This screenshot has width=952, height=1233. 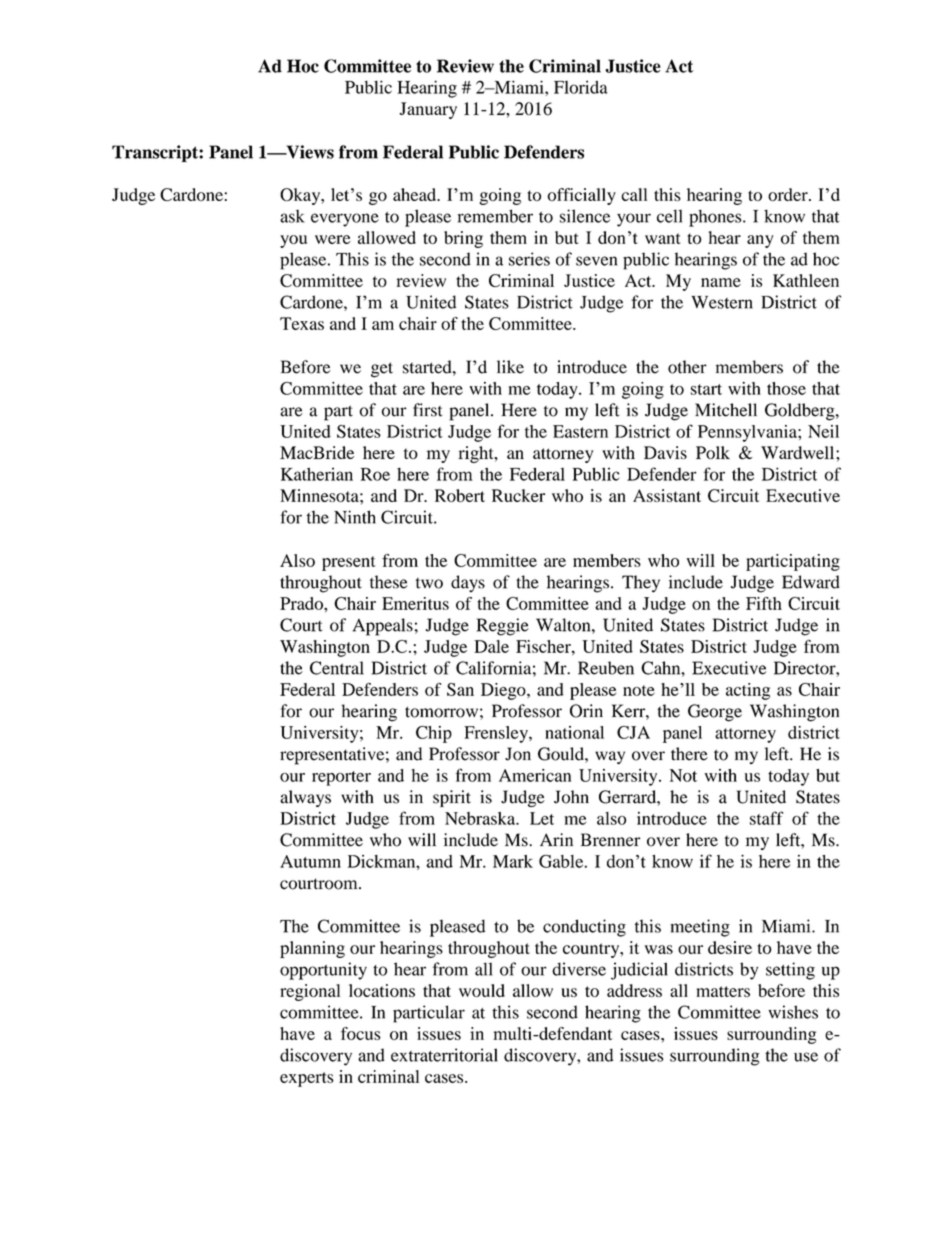 What do you see at coordinates (579, 969) in the screenshot?
I see `diverse` at bounding box center [579, 969].
